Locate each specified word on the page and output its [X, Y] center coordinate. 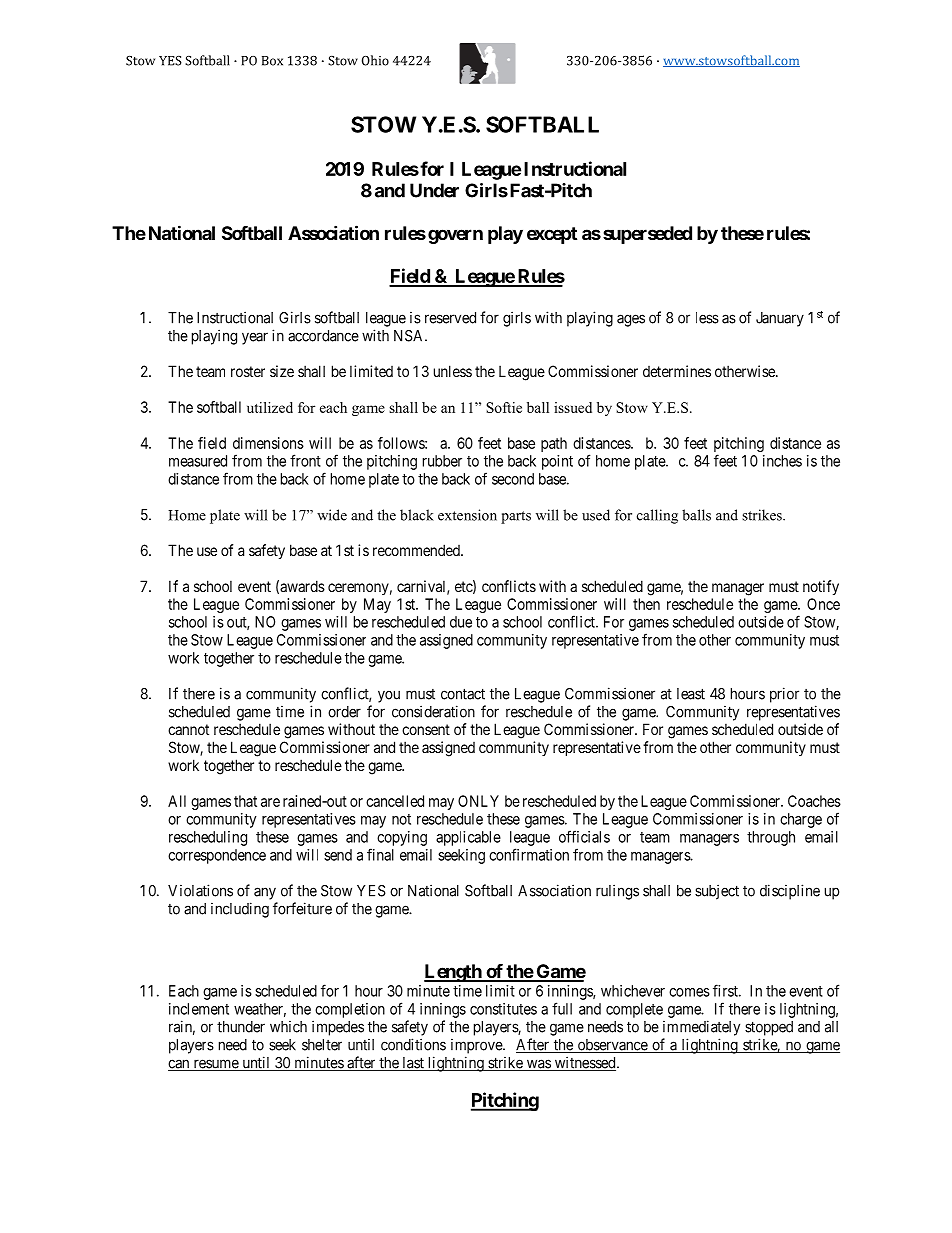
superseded [647, 235]
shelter [322, 1045]
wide [332, 515]
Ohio [375, 60]
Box [272, 61]
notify [821, 587]
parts [516, 517]
